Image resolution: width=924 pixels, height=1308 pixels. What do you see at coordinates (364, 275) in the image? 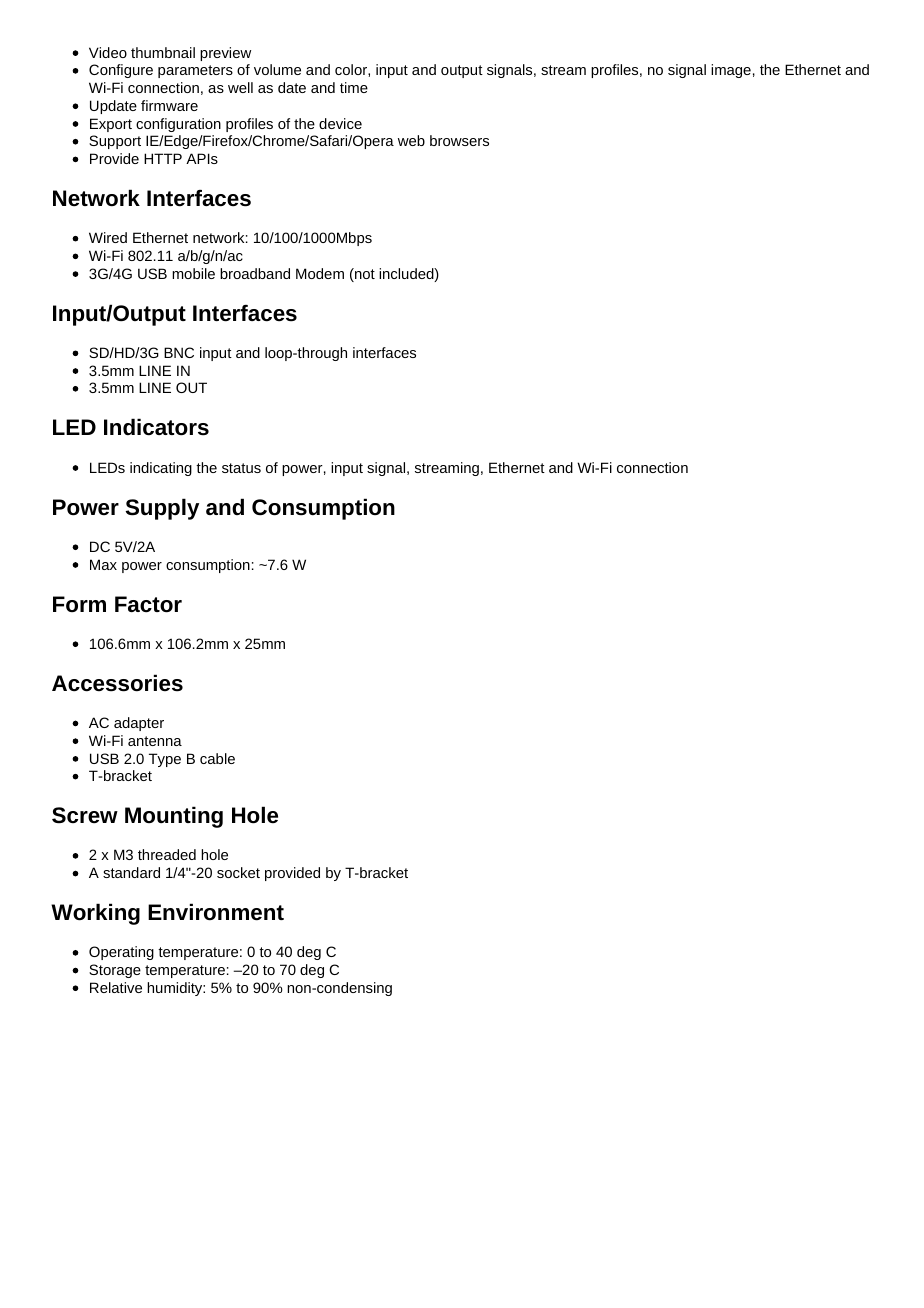
I see `not` at bounding box center [364, 275].
